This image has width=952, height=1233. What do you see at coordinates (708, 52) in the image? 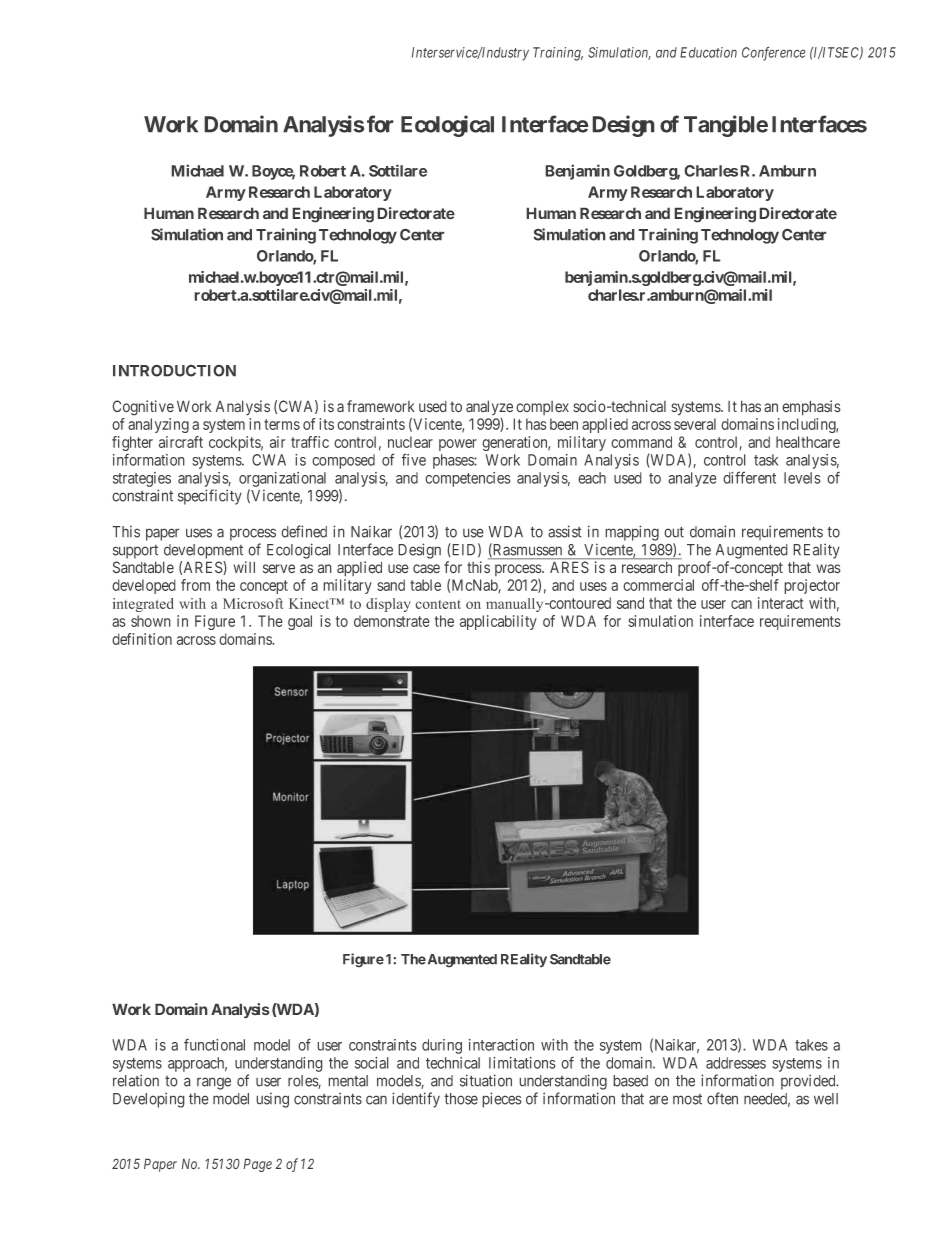
I see `Education` at bounding box center [708, 52].
